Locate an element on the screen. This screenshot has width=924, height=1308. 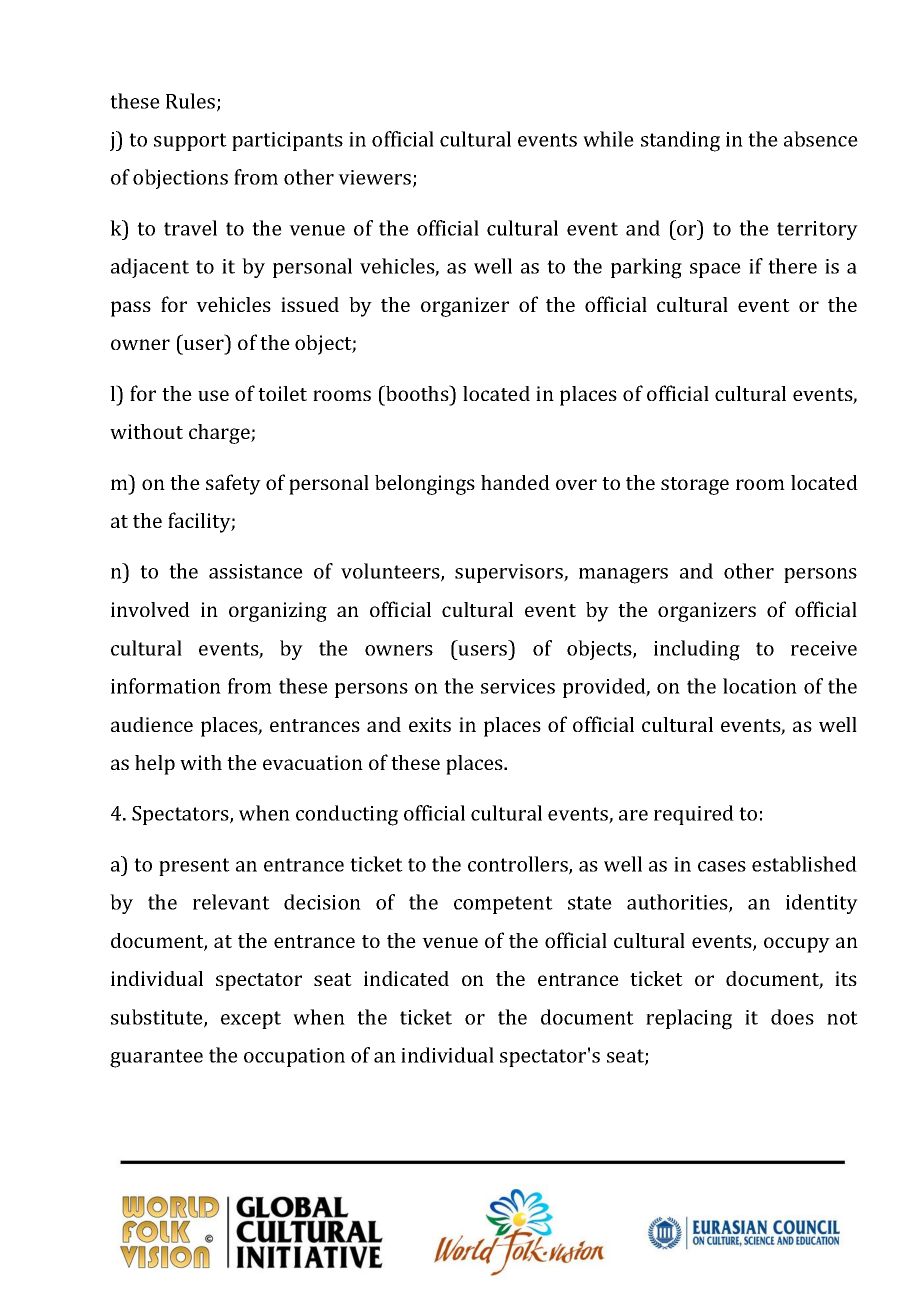
exits is located at coordinates (430, 724).
